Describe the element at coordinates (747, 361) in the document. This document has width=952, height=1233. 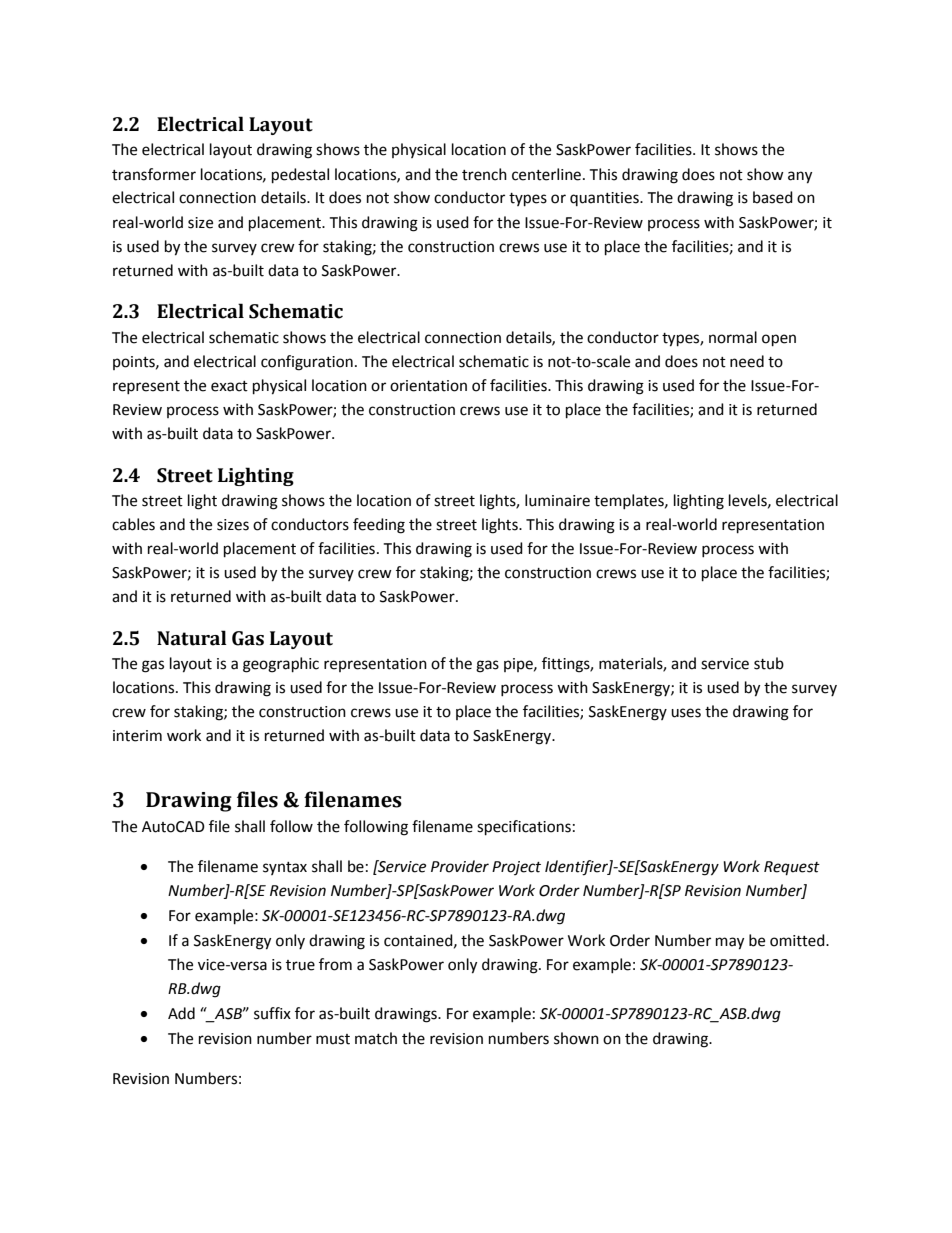
I see `need` at that location.
